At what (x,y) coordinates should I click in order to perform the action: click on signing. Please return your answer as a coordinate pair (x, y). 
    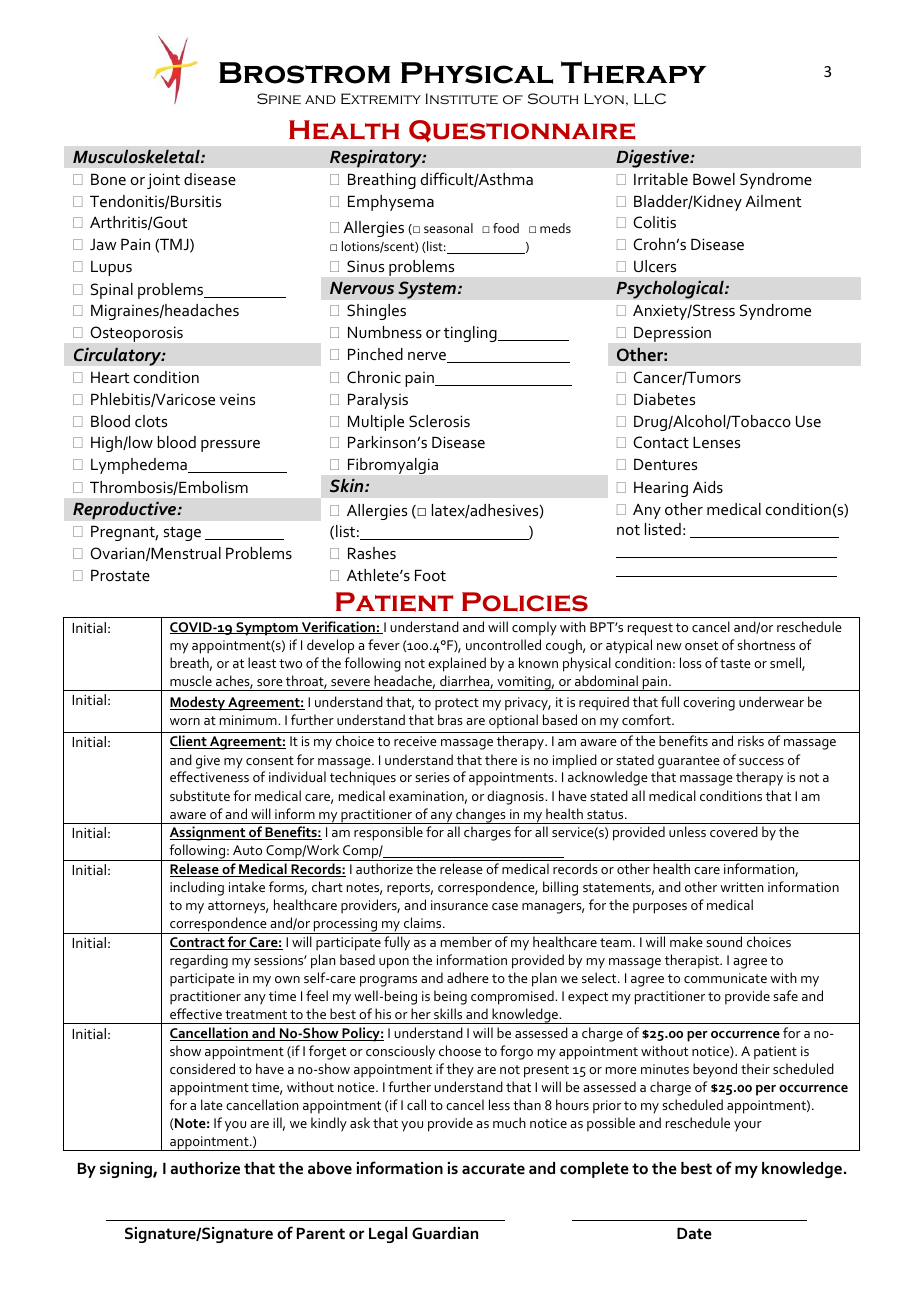
    Looking at the image, I should click on (127, 1170).
